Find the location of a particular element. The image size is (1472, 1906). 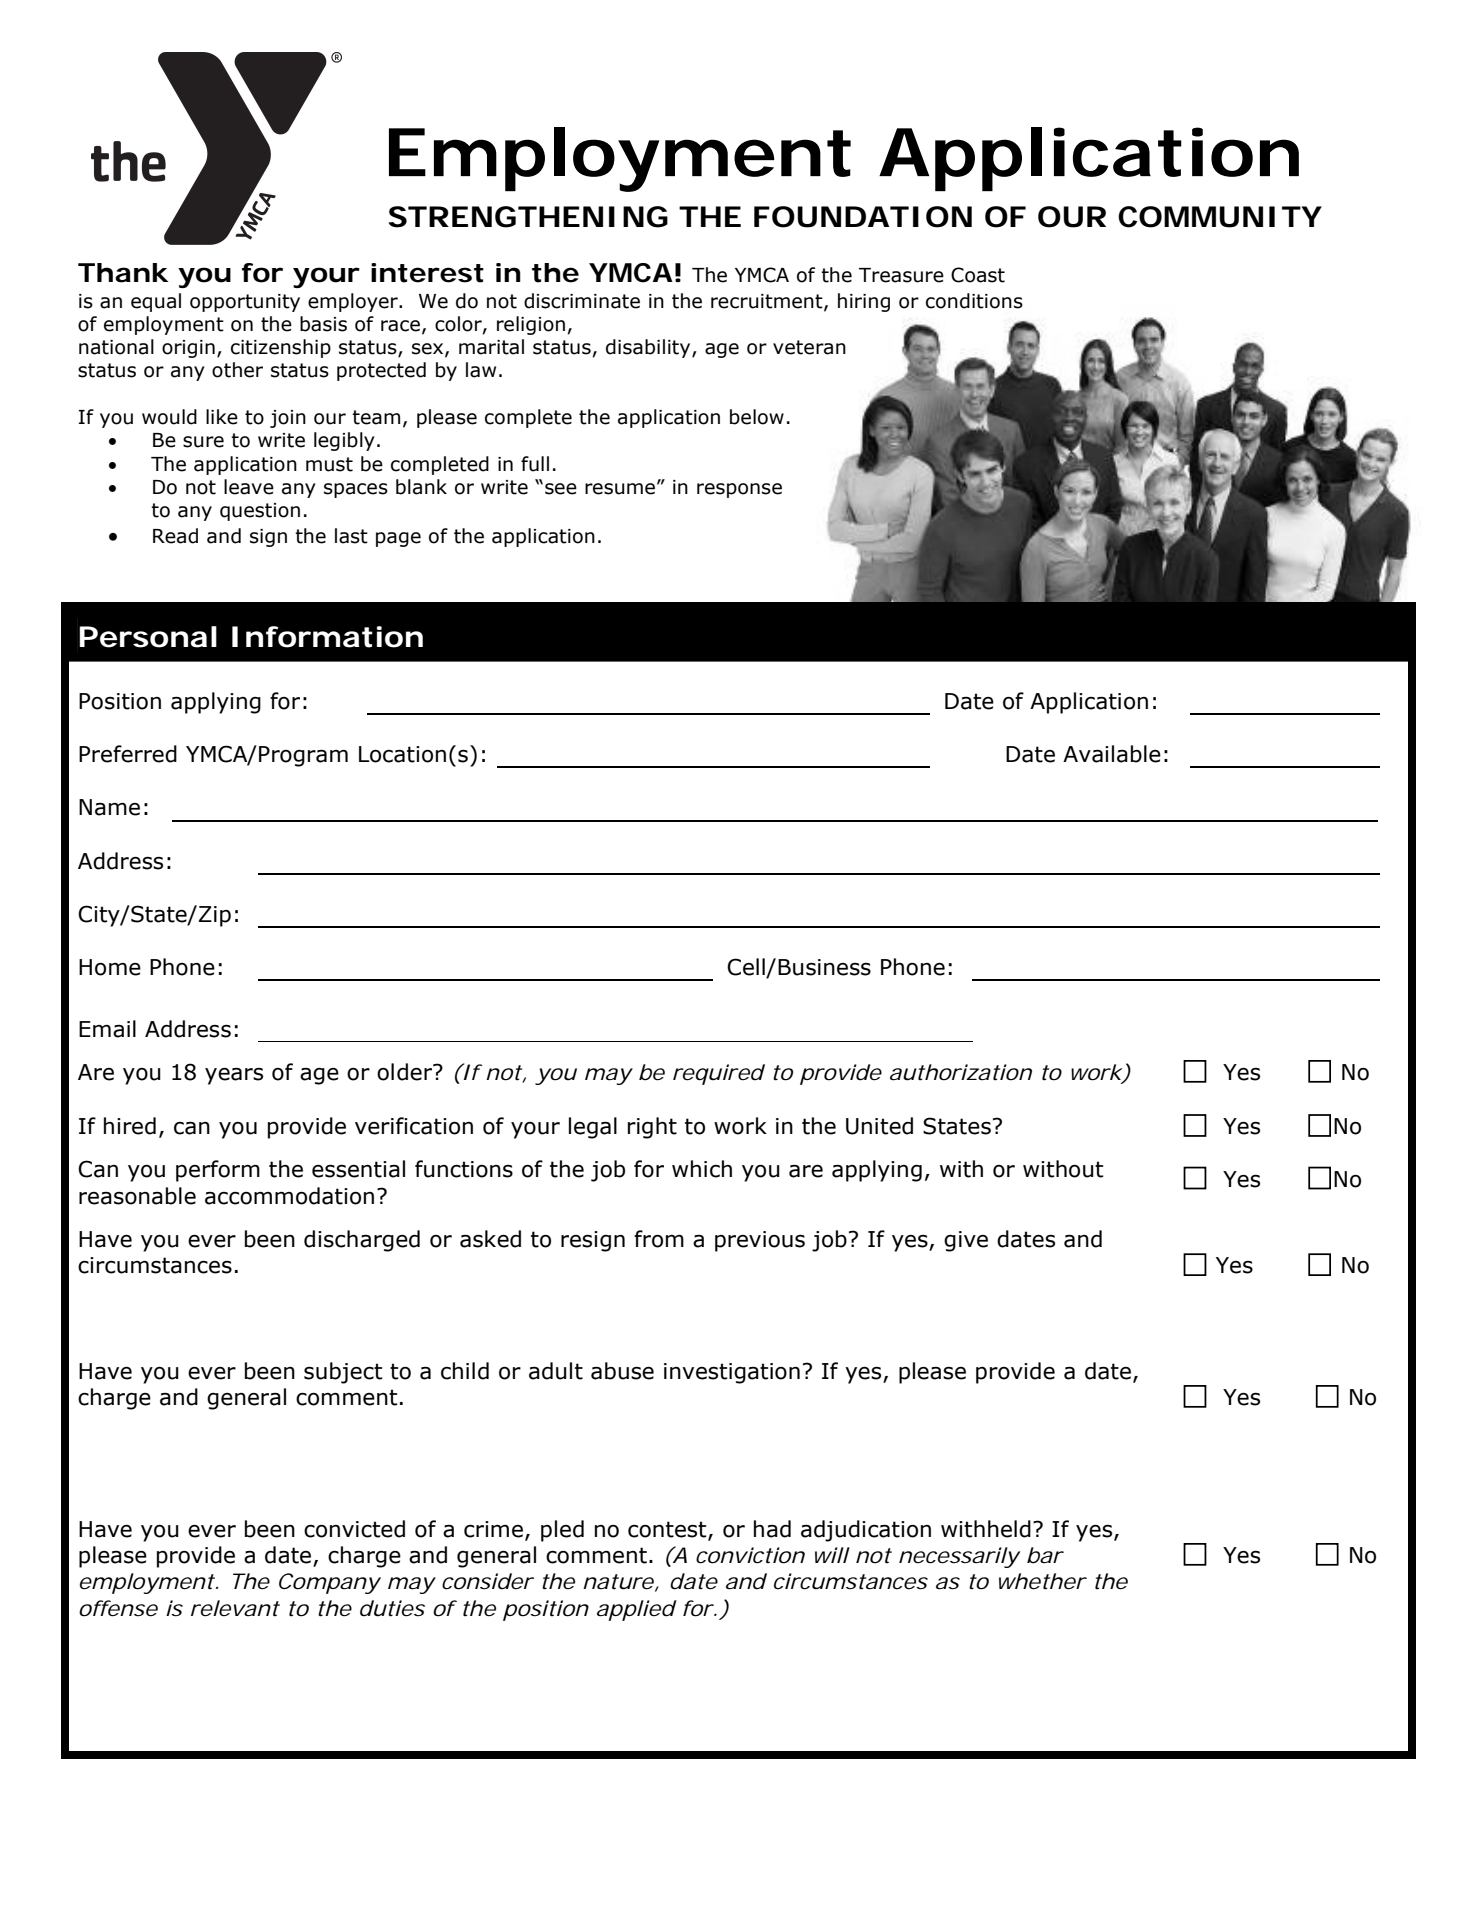

perform is located at coordinates (218, 1171).
